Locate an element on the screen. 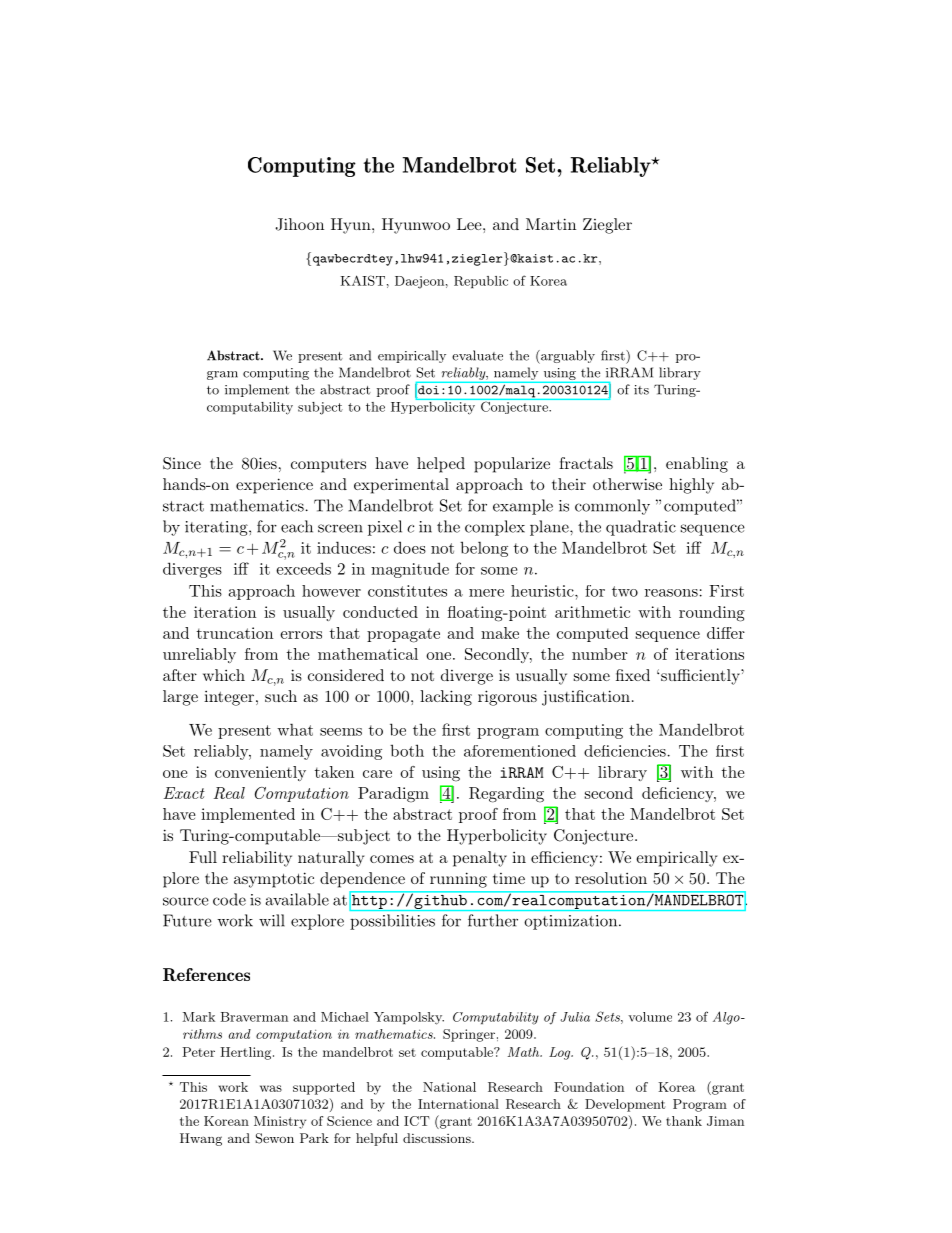  Lee is located at coordinates (470, 224).
